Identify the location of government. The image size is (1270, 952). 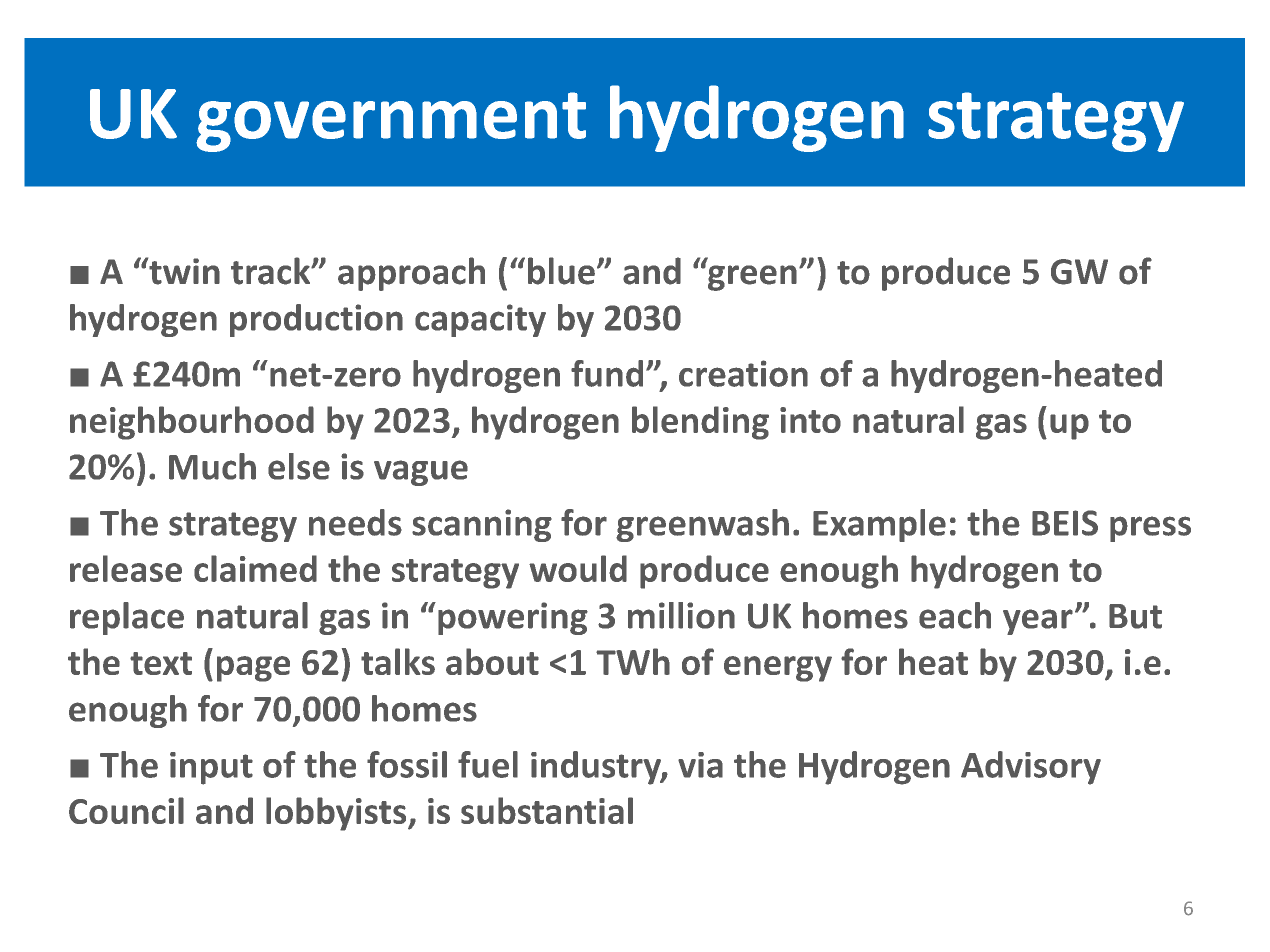
(391, 122).
